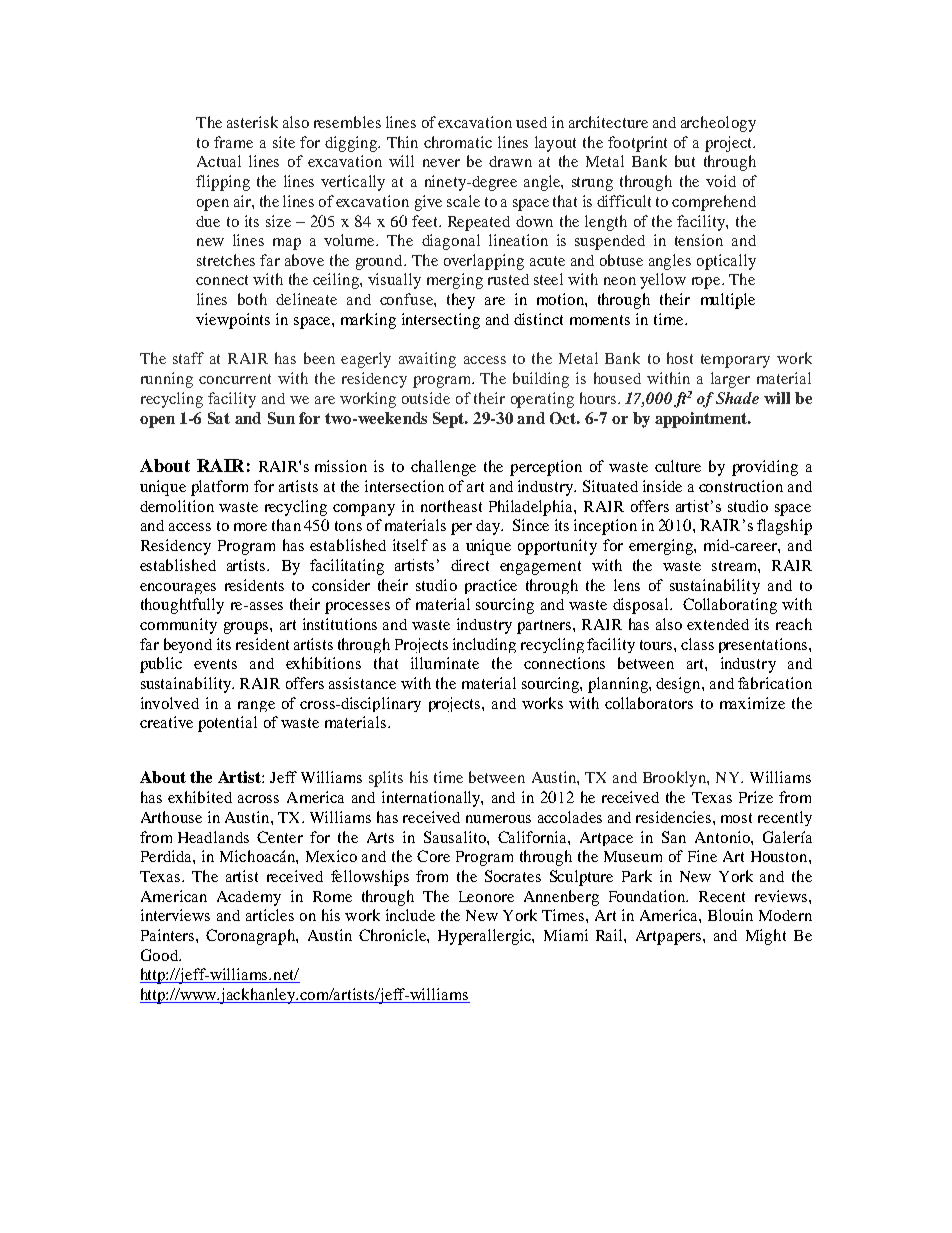 Image resolution: width=952 pixels, height=1233 pixels. What do you see at coordinates (219, 488) in the image?
I see `platform` at bounding box center [219, 488].
